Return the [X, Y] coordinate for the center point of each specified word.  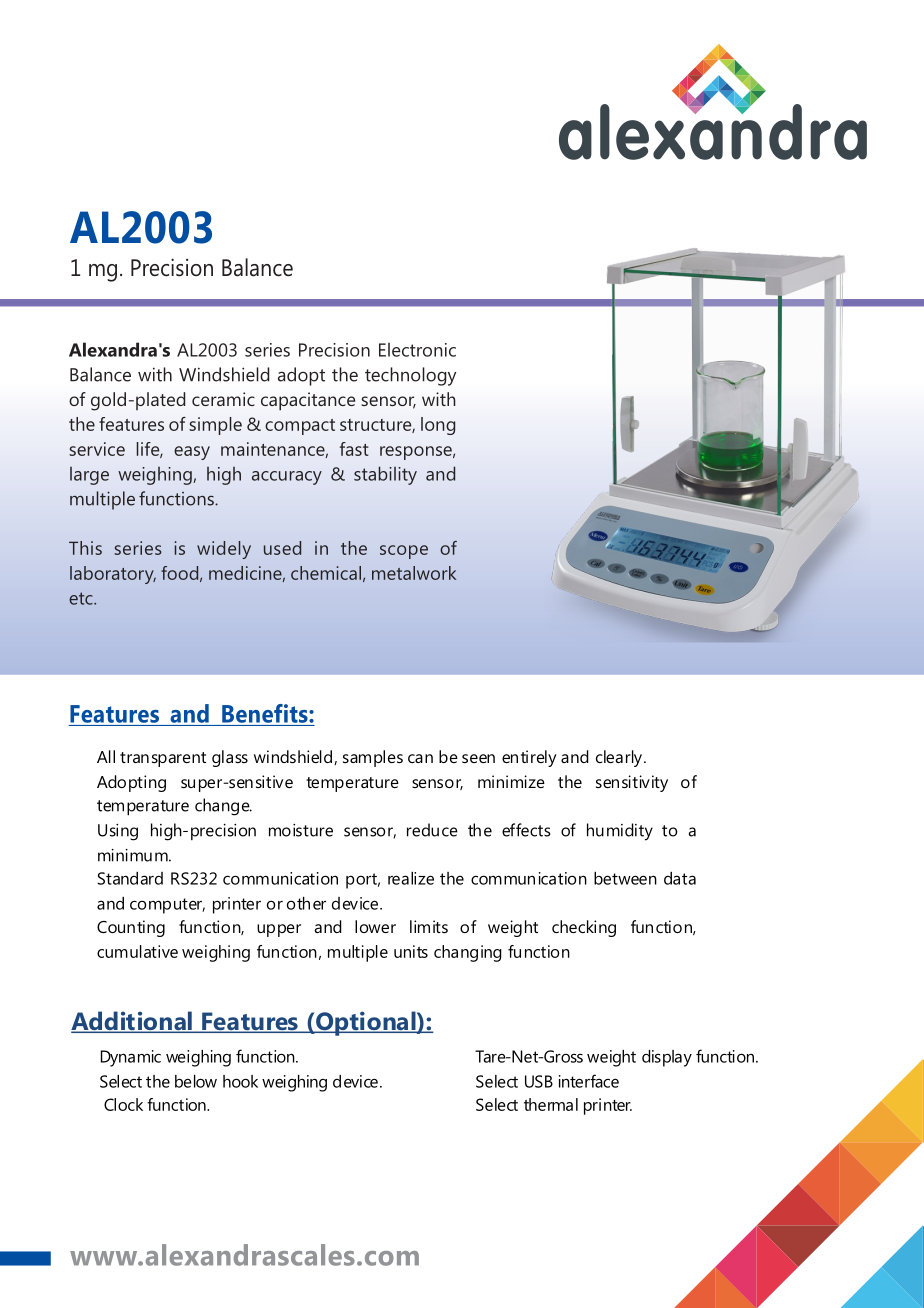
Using [118, 832]
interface [589, 1081]
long [438, 426]
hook [240, 1081]
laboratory [113, 575]
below [196, 1081]
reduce [432, 830]
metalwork [414, 573]
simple [215, 426]
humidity [620, 832]
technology [410, 376]
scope [404, 552]
